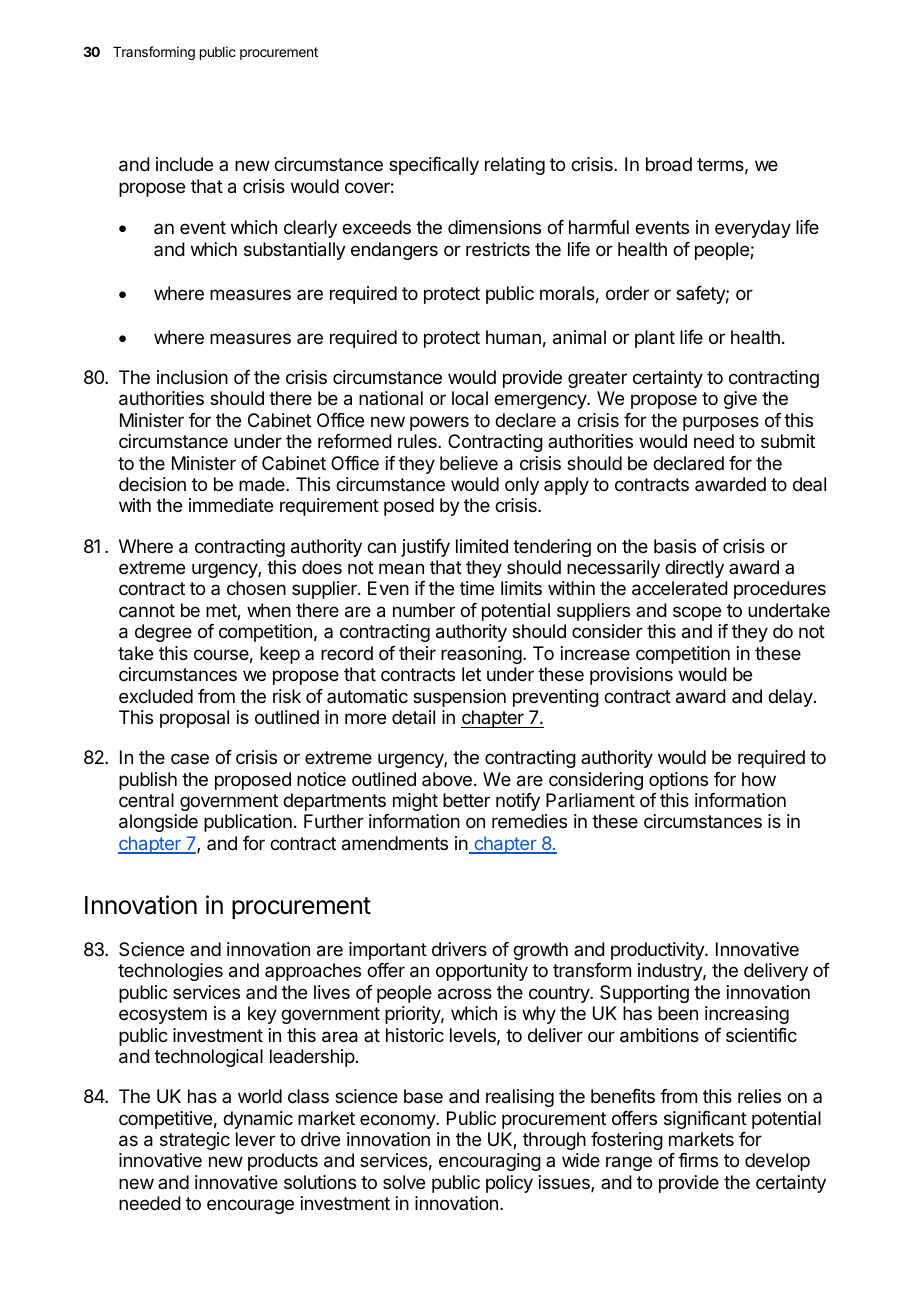 The width and height of the page is (924, 1308). What do you see at coordinates (250, 1206) in the page?
I see `encourage` at bounding box center [250, 1206].
